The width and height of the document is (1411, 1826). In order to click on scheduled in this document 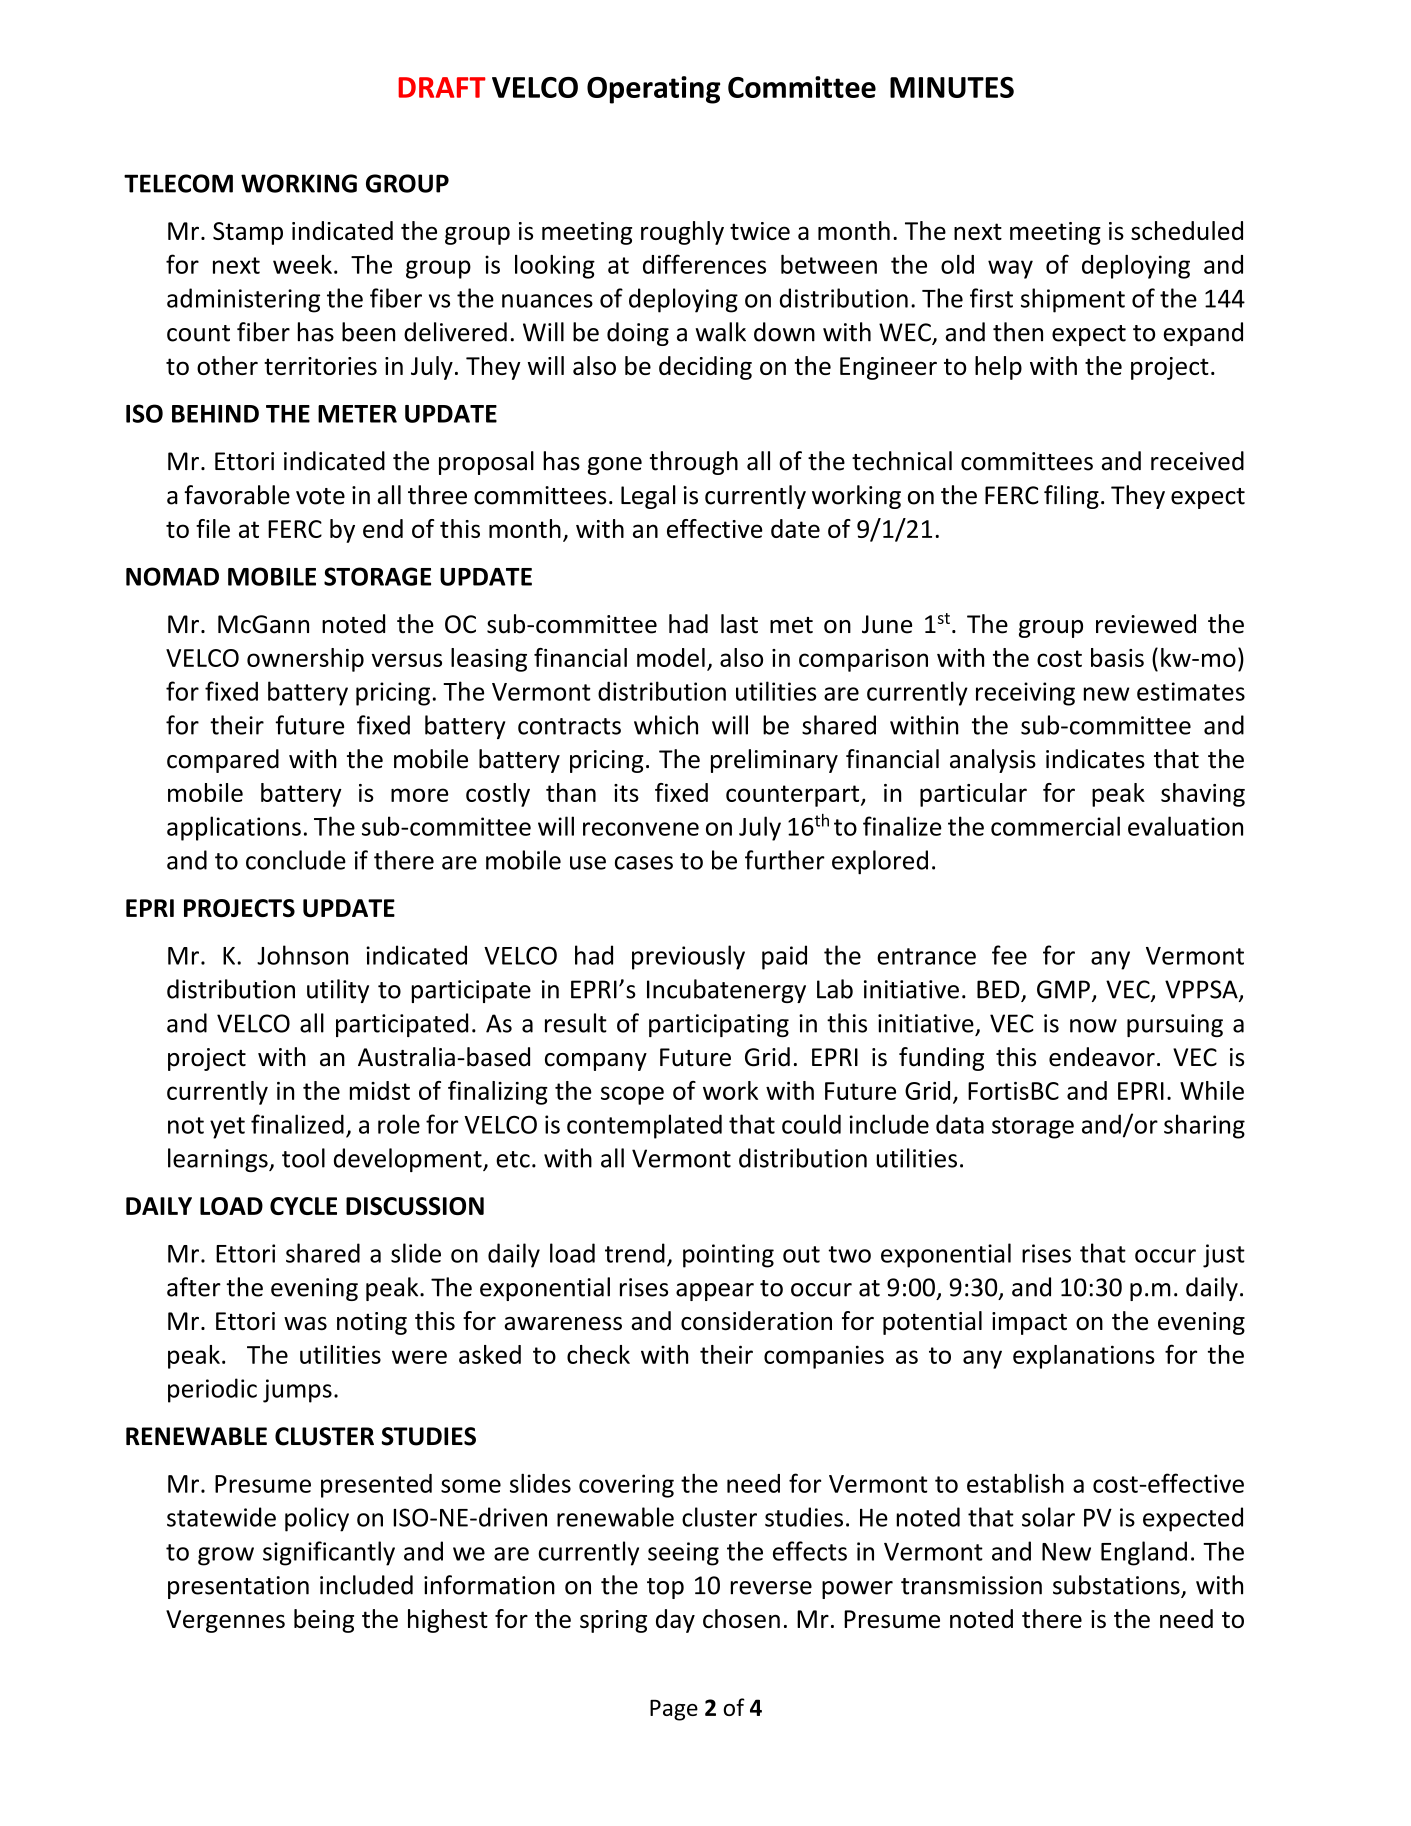, I will do `click(1187, 230)`.
